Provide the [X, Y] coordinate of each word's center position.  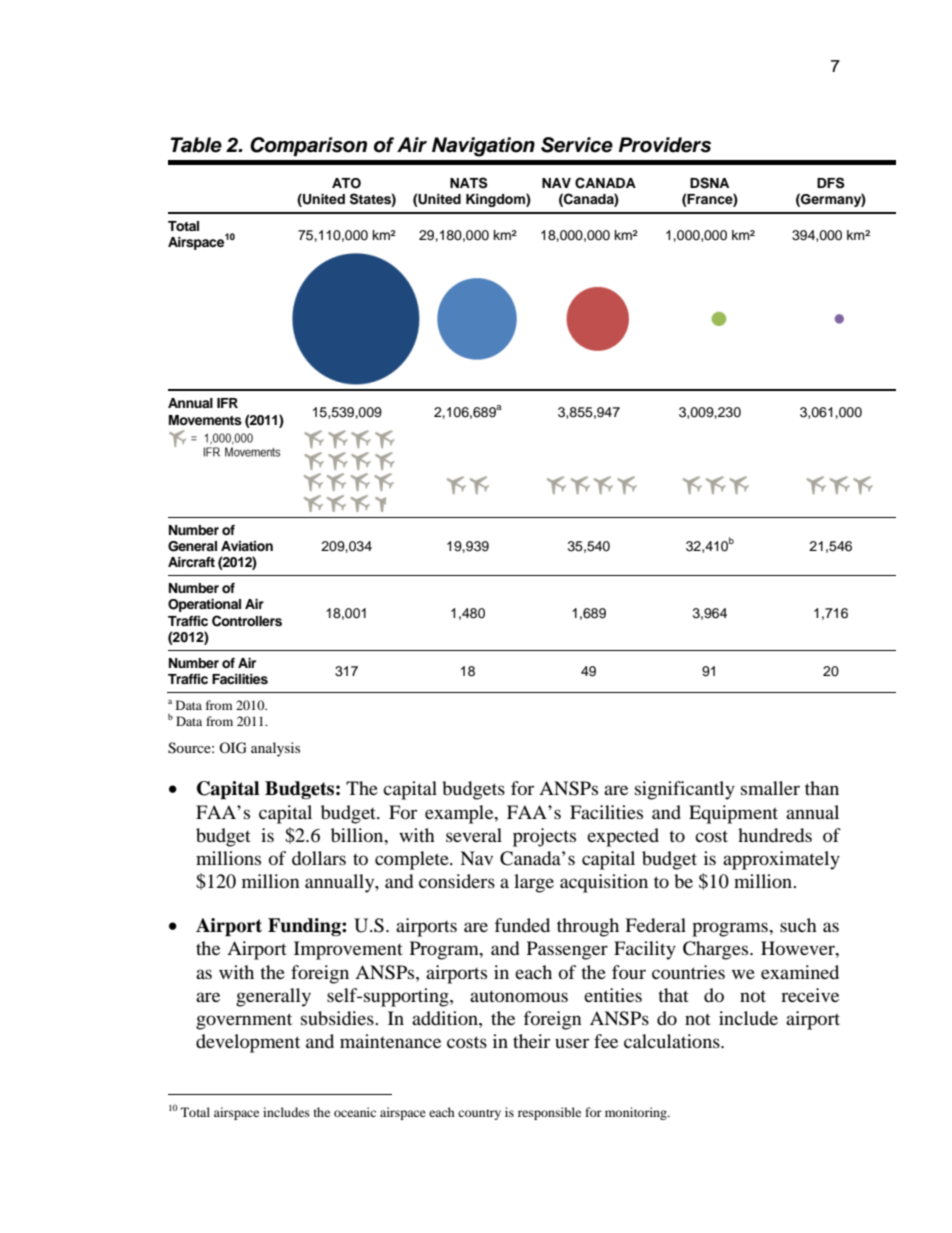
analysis [275, 749]
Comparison [308, 147]
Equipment [733, 814]
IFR [227, 403]
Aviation [247, 546]
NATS [469, 183]
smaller [770, 788]
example [460, 814]
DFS [831, 183]
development [248, 1043]
